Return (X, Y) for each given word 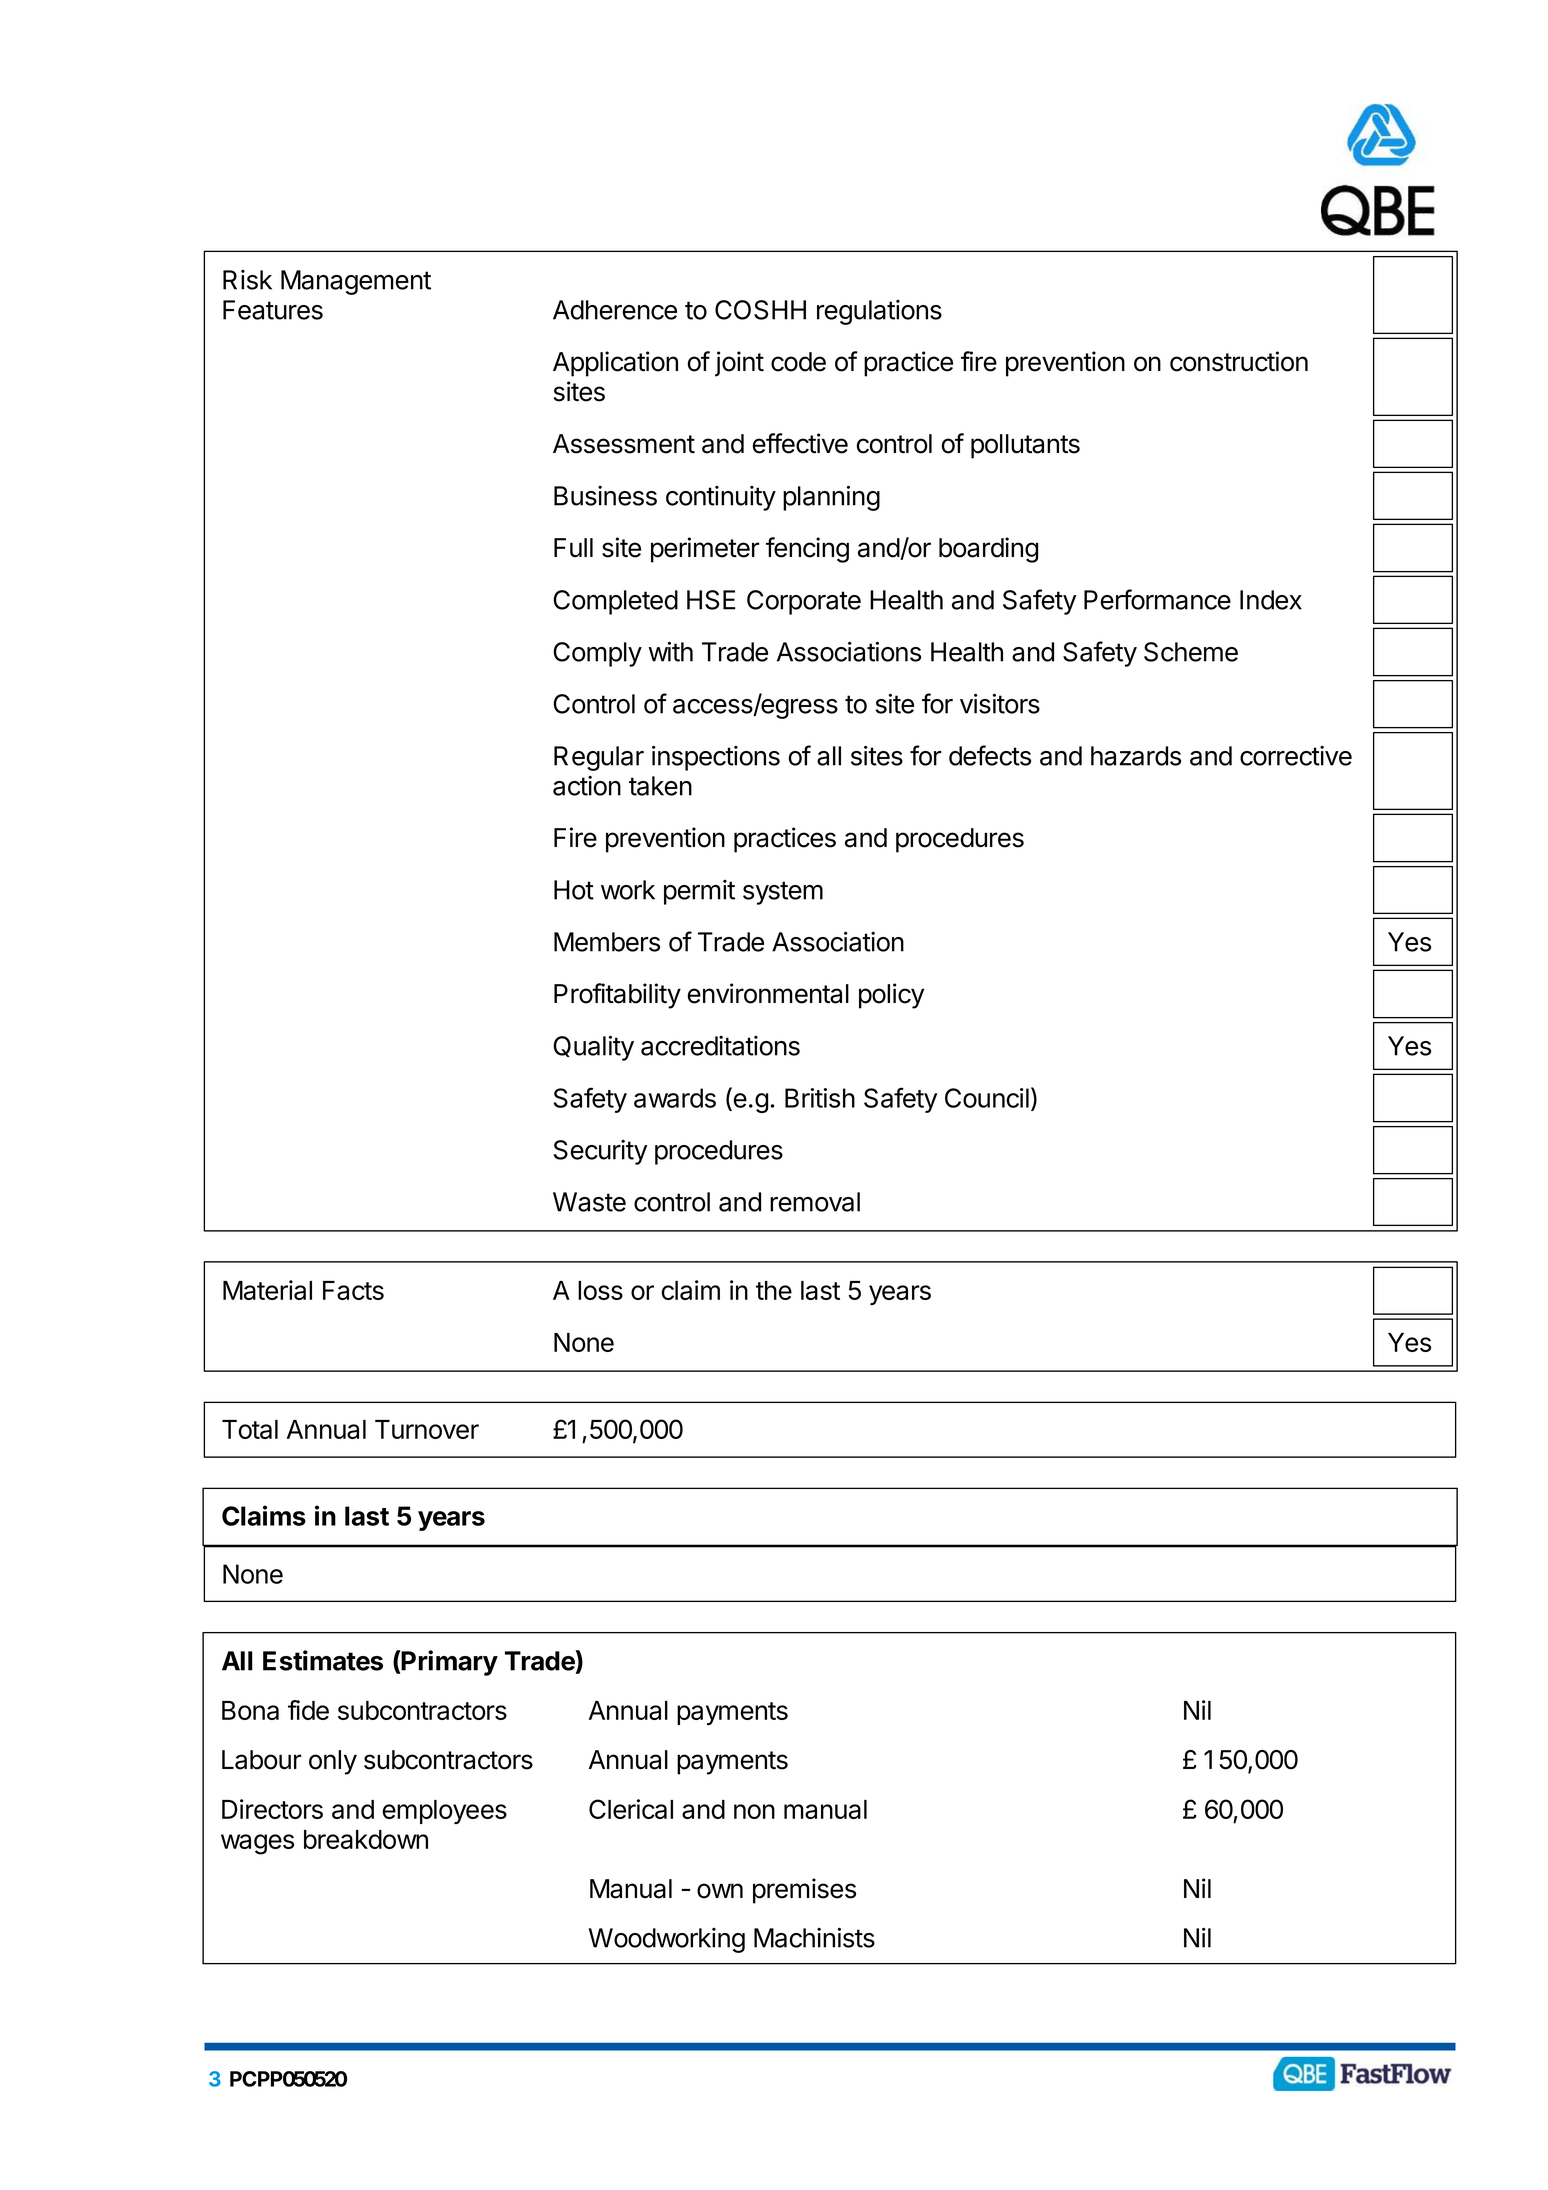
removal (815, 1202)
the (774, 1290)
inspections (716, 758)
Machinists (814, 1937)
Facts (353, 1290)
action (587, 786)
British (820, 1098)
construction (1239, 361)
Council (987, 1098)
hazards (1136, 756)
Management (356, 282)
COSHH (760, 310)
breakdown (366, 1839)
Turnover (427, 1429)
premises (804, 1891)
